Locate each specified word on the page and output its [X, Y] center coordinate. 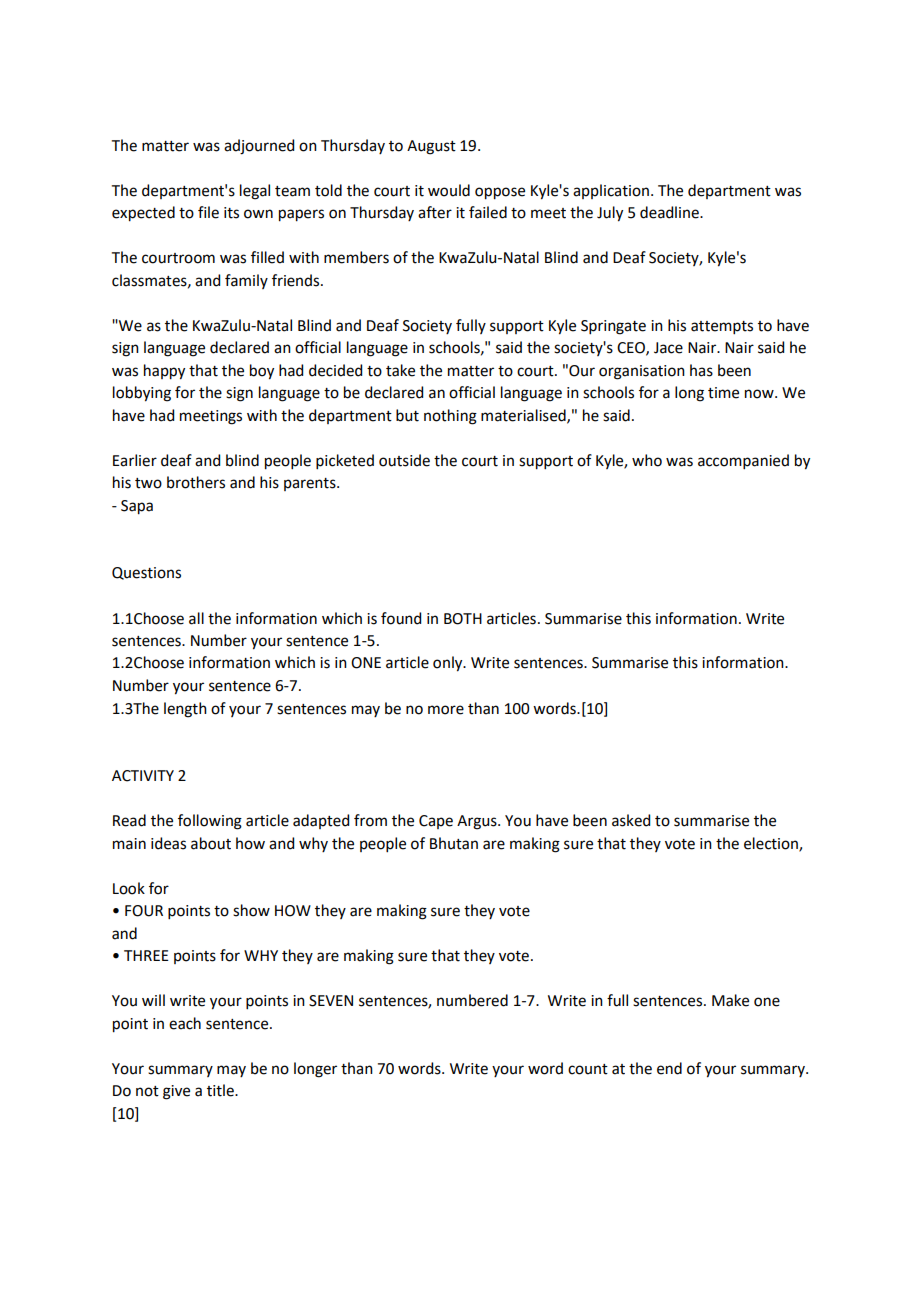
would [449, 190]
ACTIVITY [143, 776]
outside [404, 460]
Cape [436, 822]
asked [631, 820]
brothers [196, 482]
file [208, 212]
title [221, 1090]
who [647, 460]
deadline [670, 212]
